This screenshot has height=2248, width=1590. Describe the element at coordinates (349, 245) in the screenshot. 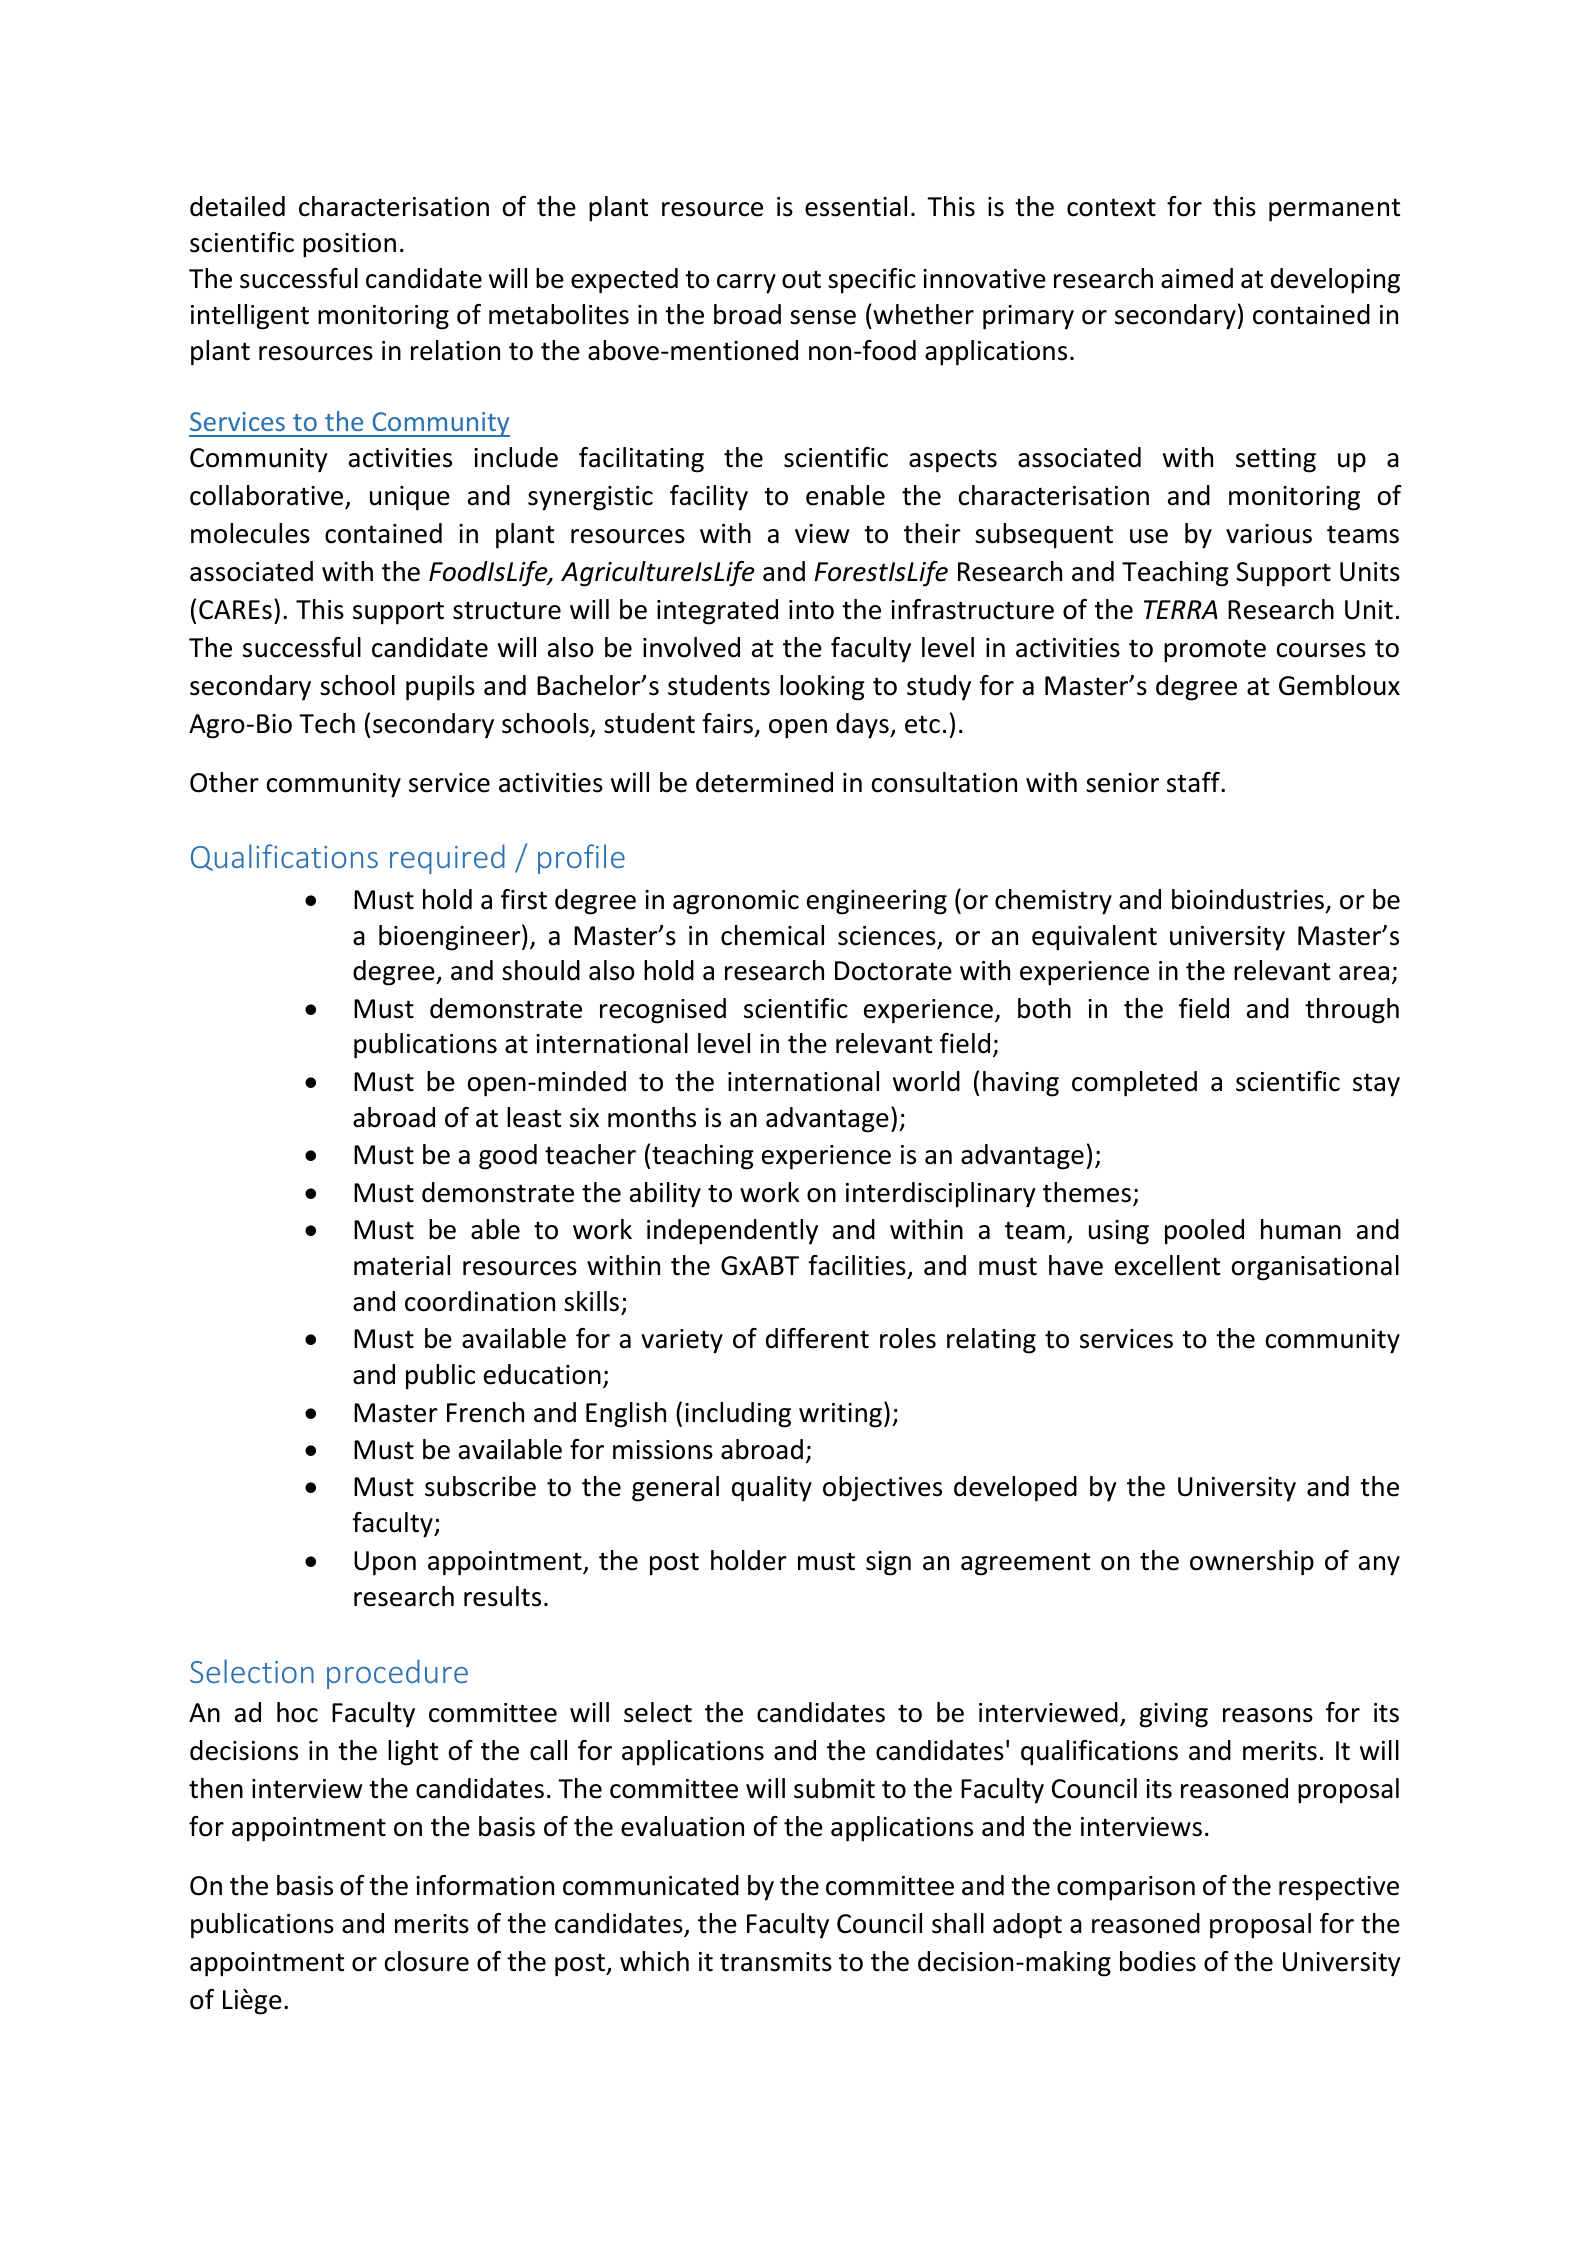

I see `position` at that location.
